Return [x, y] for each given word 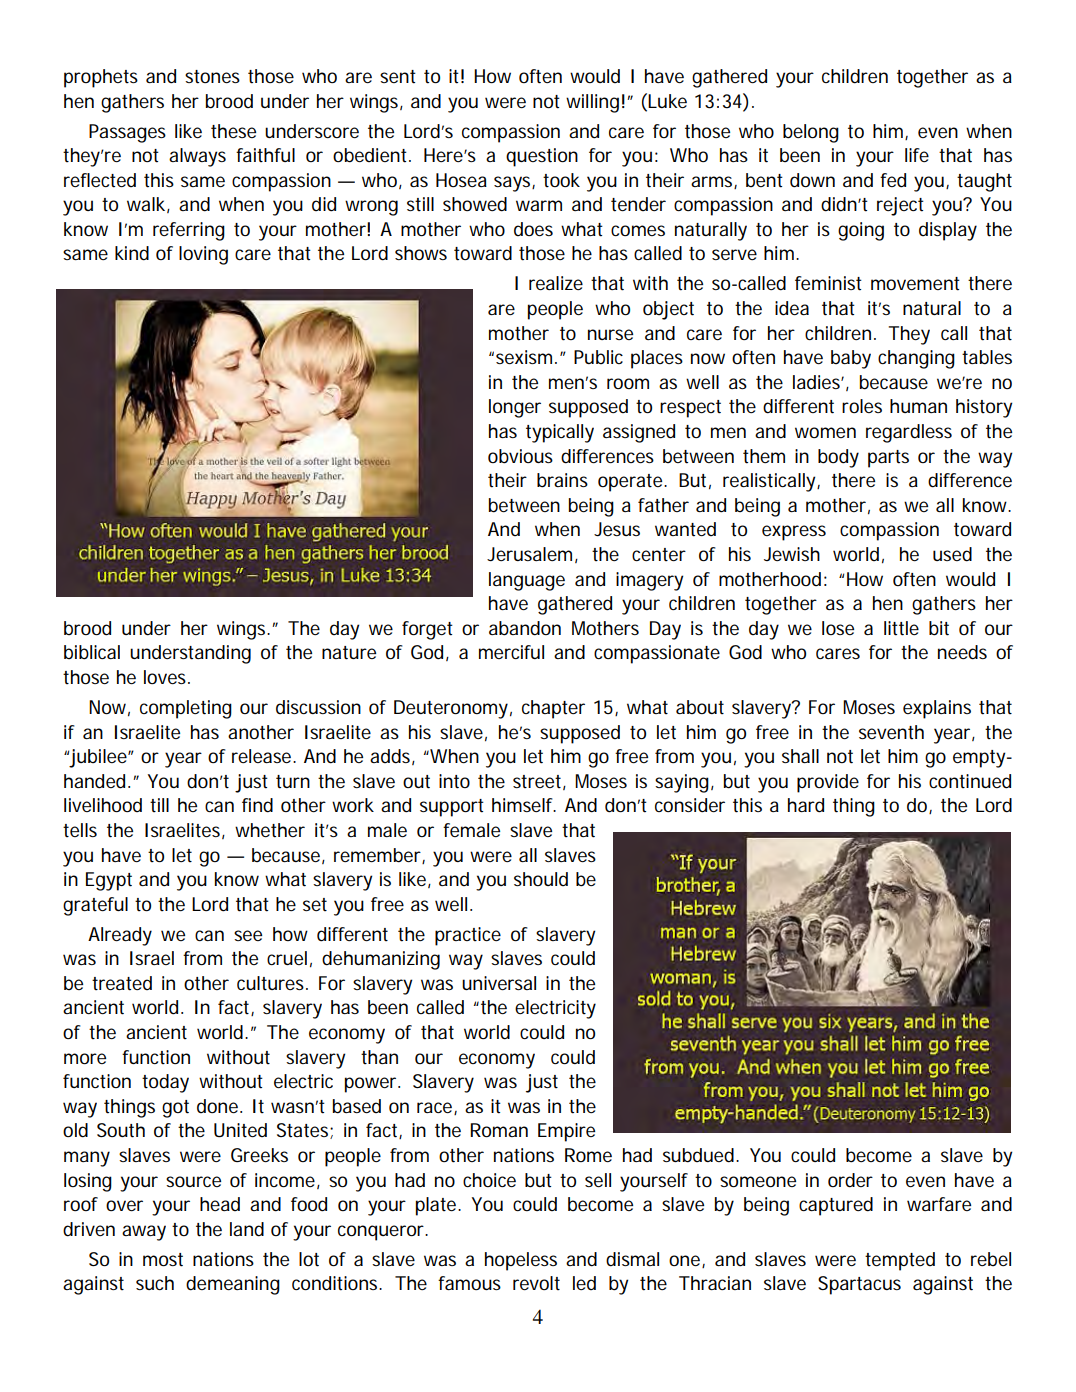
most [163, 1260]
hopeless [521, 1261]
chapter [553, 709]
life [917, 155]
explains [937, 709]
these [233, 131]
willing [592, 103]
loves [166, 677]
